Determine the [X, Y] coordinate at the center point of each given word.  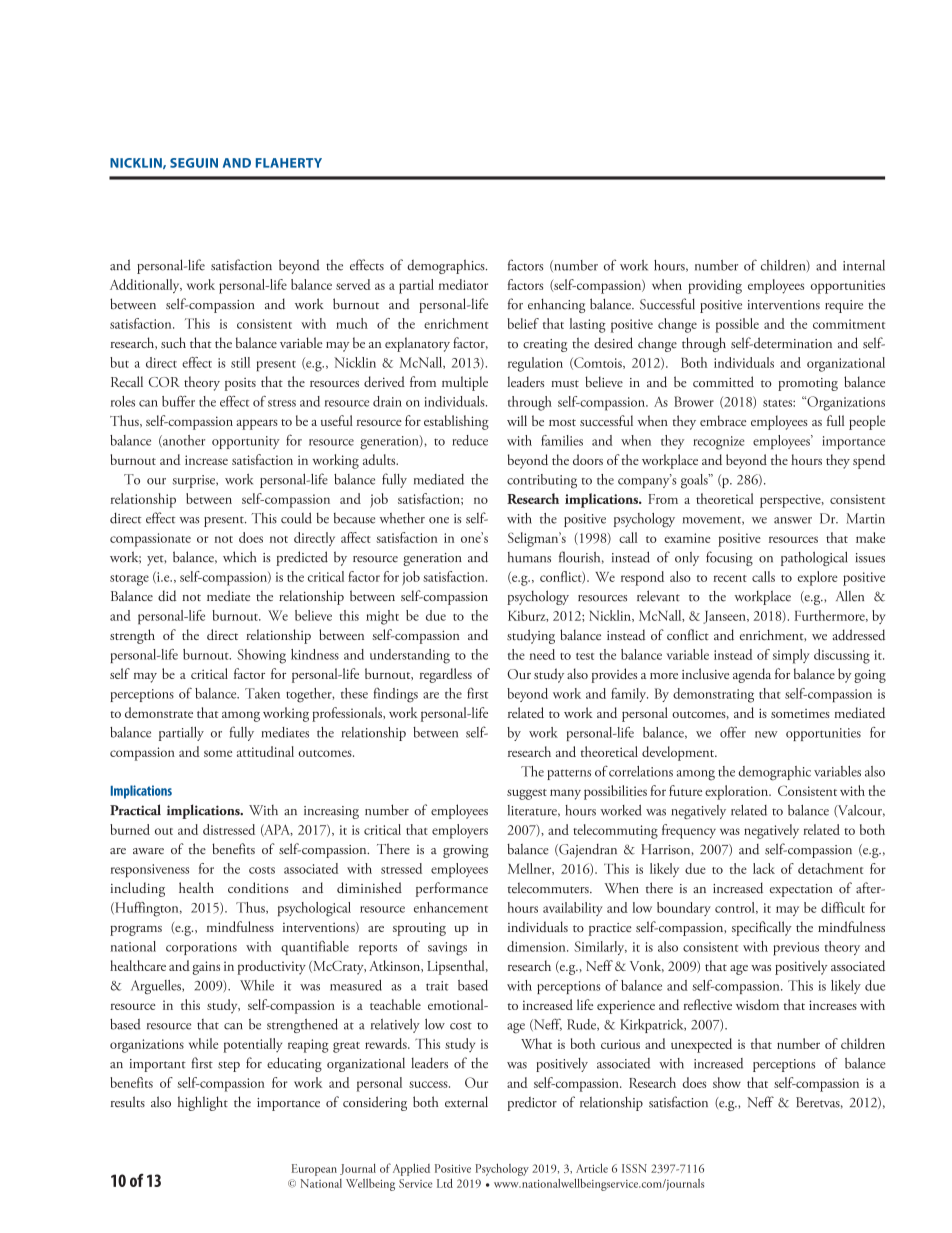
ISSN [634, 1168]
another [183, 441]
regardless [446, 675]
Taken [262, 693]
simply [791, 656]
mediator [463, 284]
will [517, 420]
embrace [723, 420]
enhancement [451, 907]
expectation [801, 890]
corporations [201, 948]
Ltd [445, 1183]
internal [864, 265]
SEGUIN [194, 163]
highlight [203, 1103]
